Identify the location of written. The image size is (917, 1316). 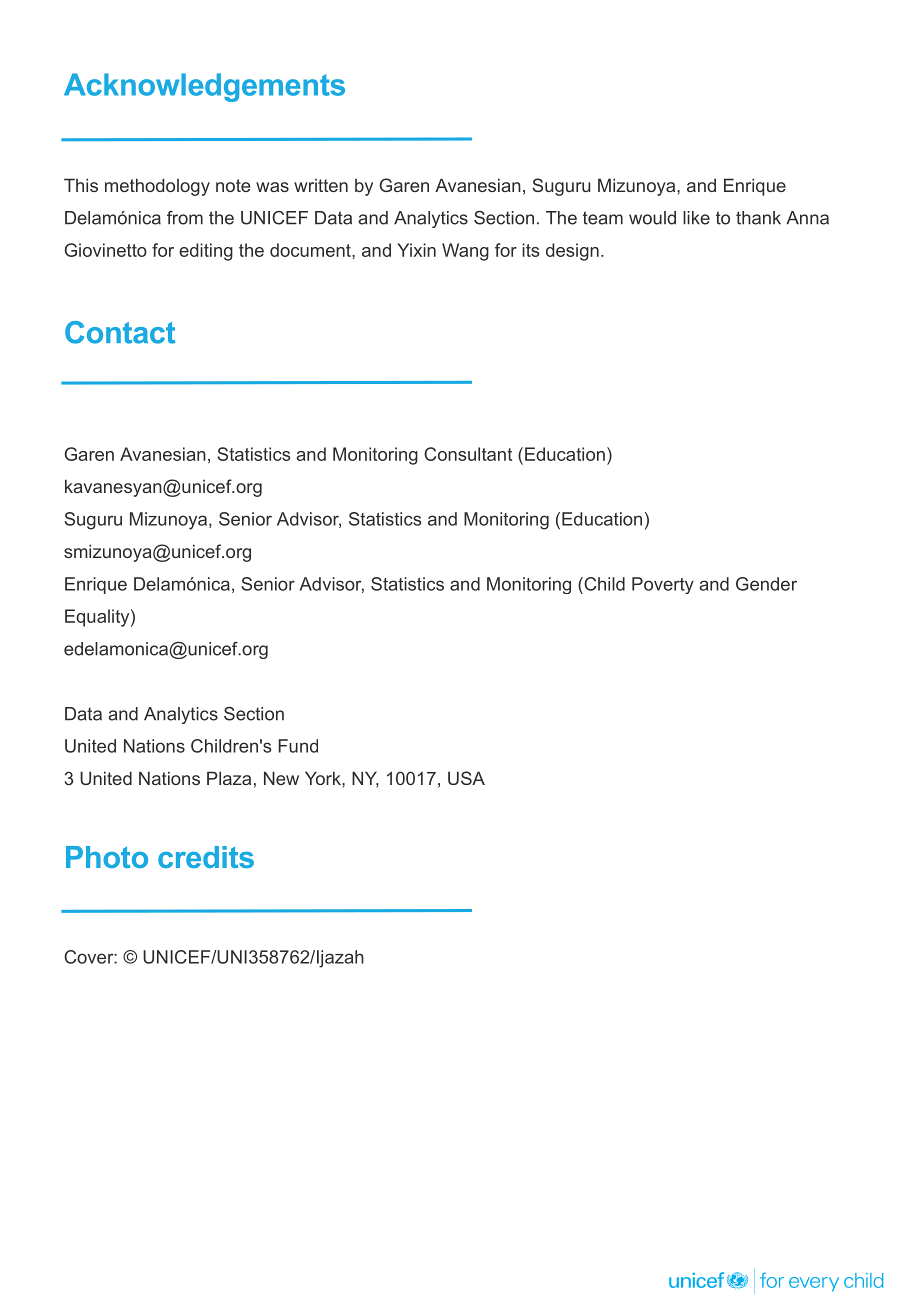
(321, 185).
